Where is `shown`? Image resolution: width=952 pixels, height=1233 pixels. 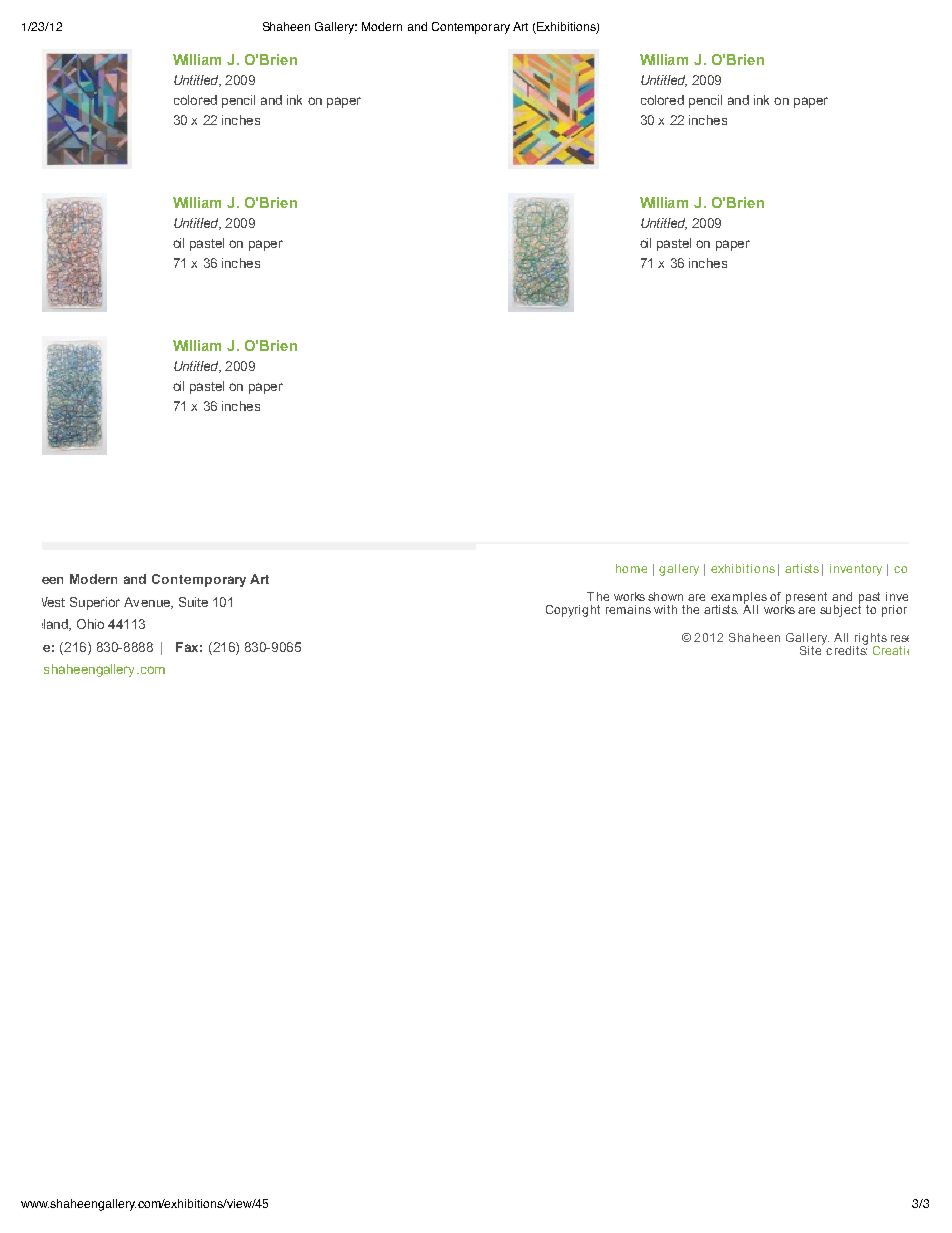 shown is located at coordinates (665, 596).
